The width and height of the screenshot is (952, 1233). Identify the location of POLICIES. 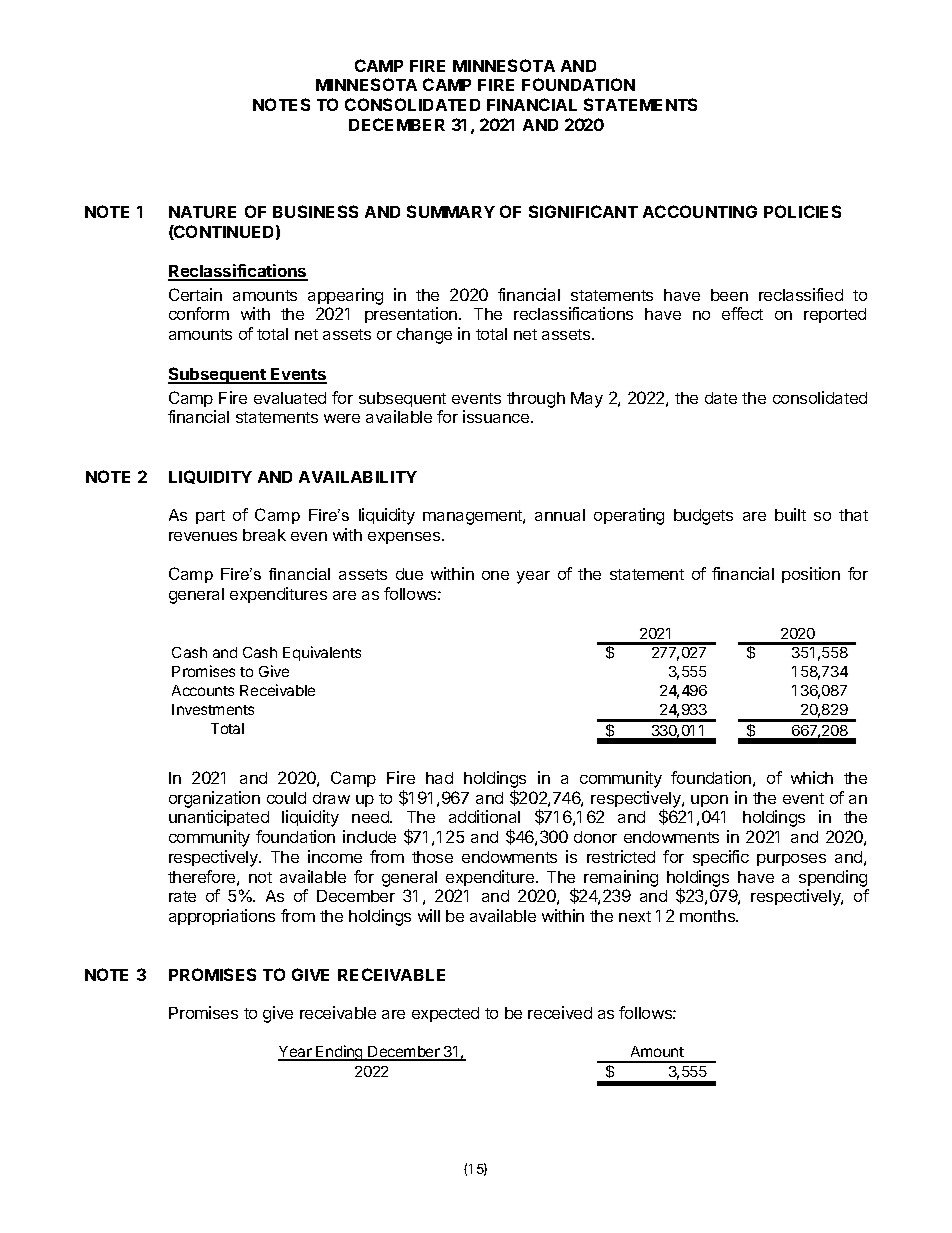
(802, 211).
